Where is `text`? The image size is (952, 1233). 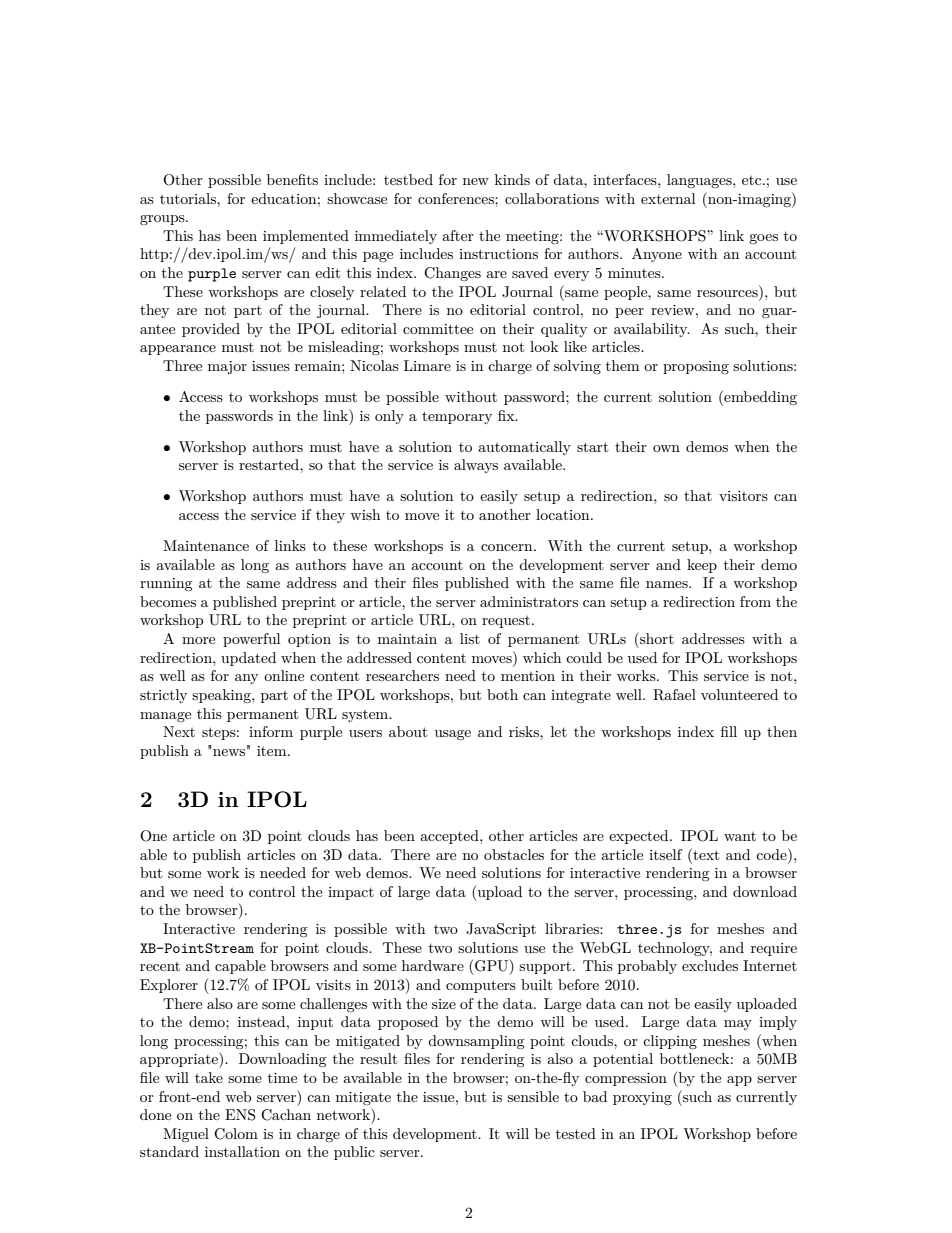
text is located at coordinates (705, 854).
